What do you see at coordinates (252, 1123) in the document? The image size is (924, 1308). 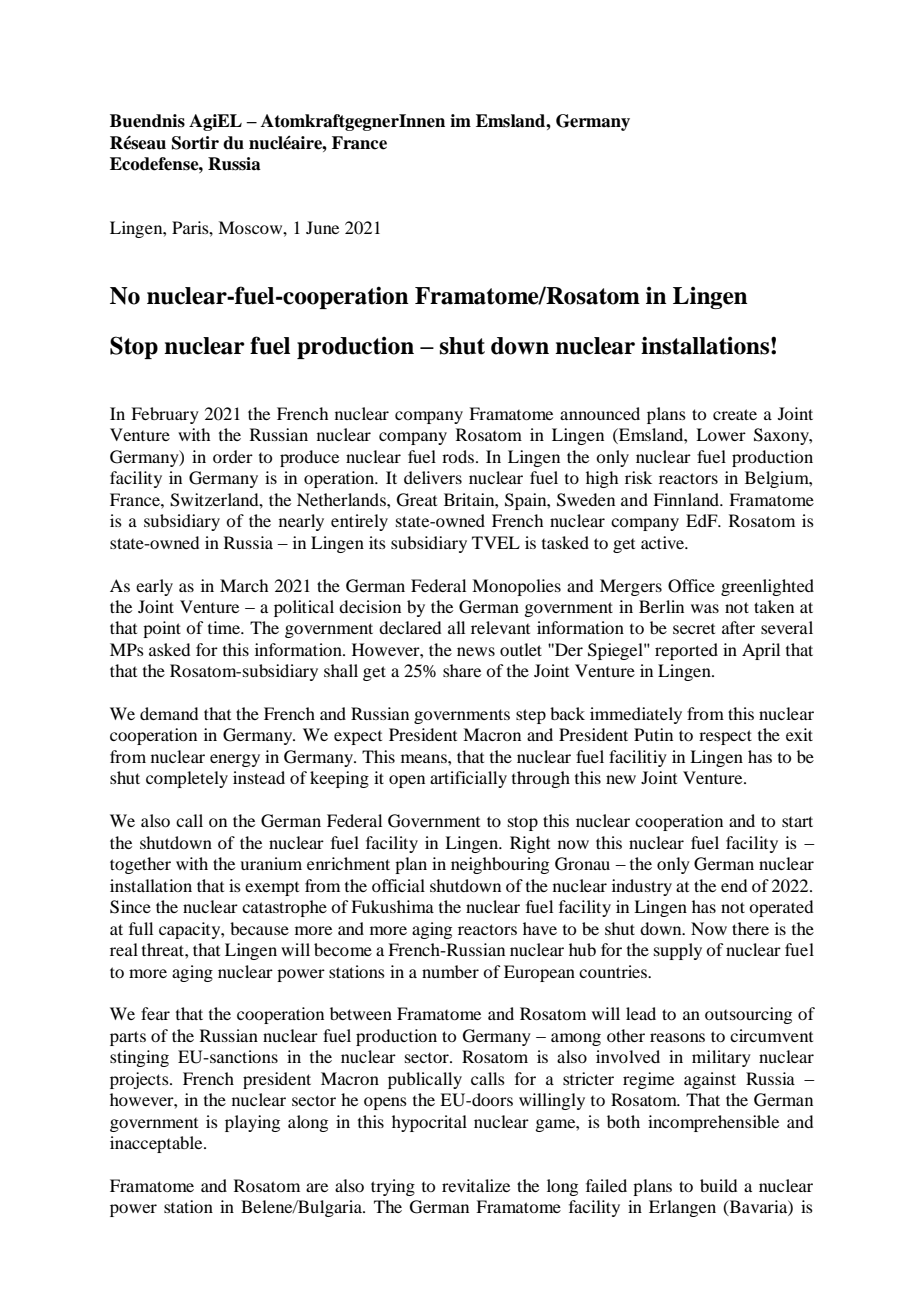 I see `playing` at bounding box center [252, 1123].
